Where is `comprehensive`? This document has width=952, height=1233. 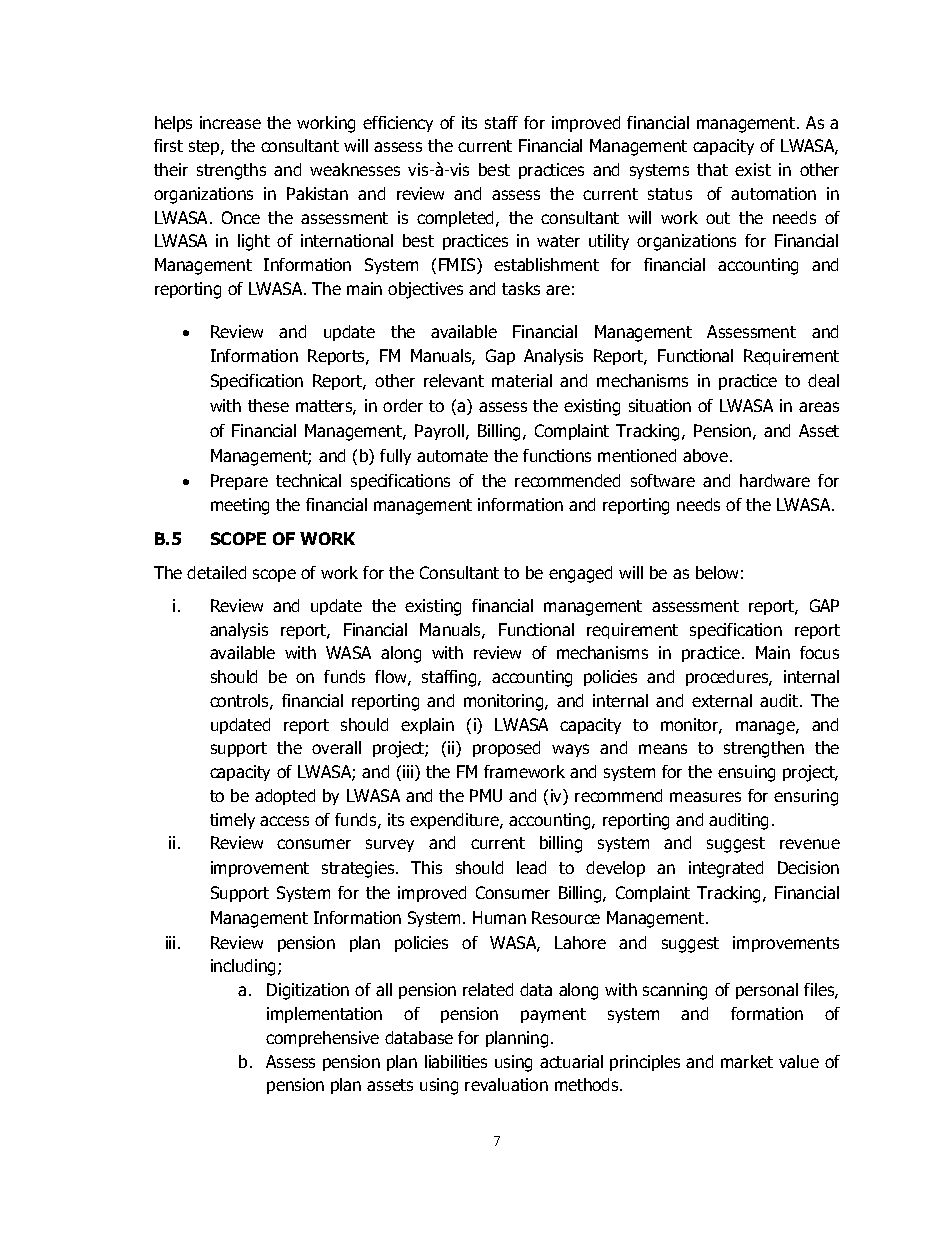 comprehensive is located at coordinates (322, 1039).
